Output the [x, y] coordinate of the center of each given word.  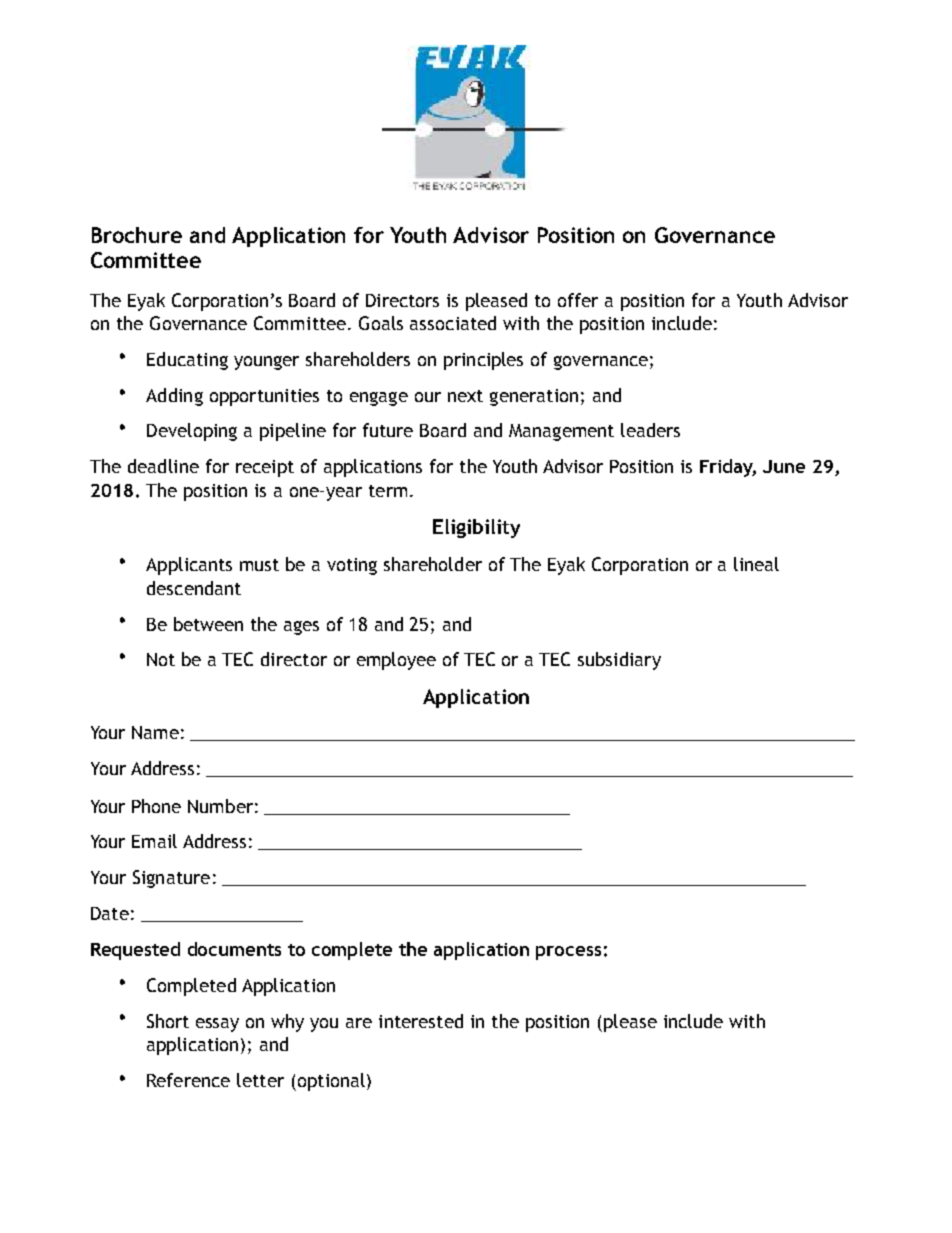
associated [453, 323]
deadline [163, 466]
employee [396, 661]
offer [578, 300]
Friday [728, 468]
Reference [188, 1080]
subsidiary [619, 661]
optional [330, 1082]
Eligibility [476, 528]
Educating [187, 361]
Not [161, 659]
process [568, 953]
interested [421, 1021]
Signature [171, 879]
